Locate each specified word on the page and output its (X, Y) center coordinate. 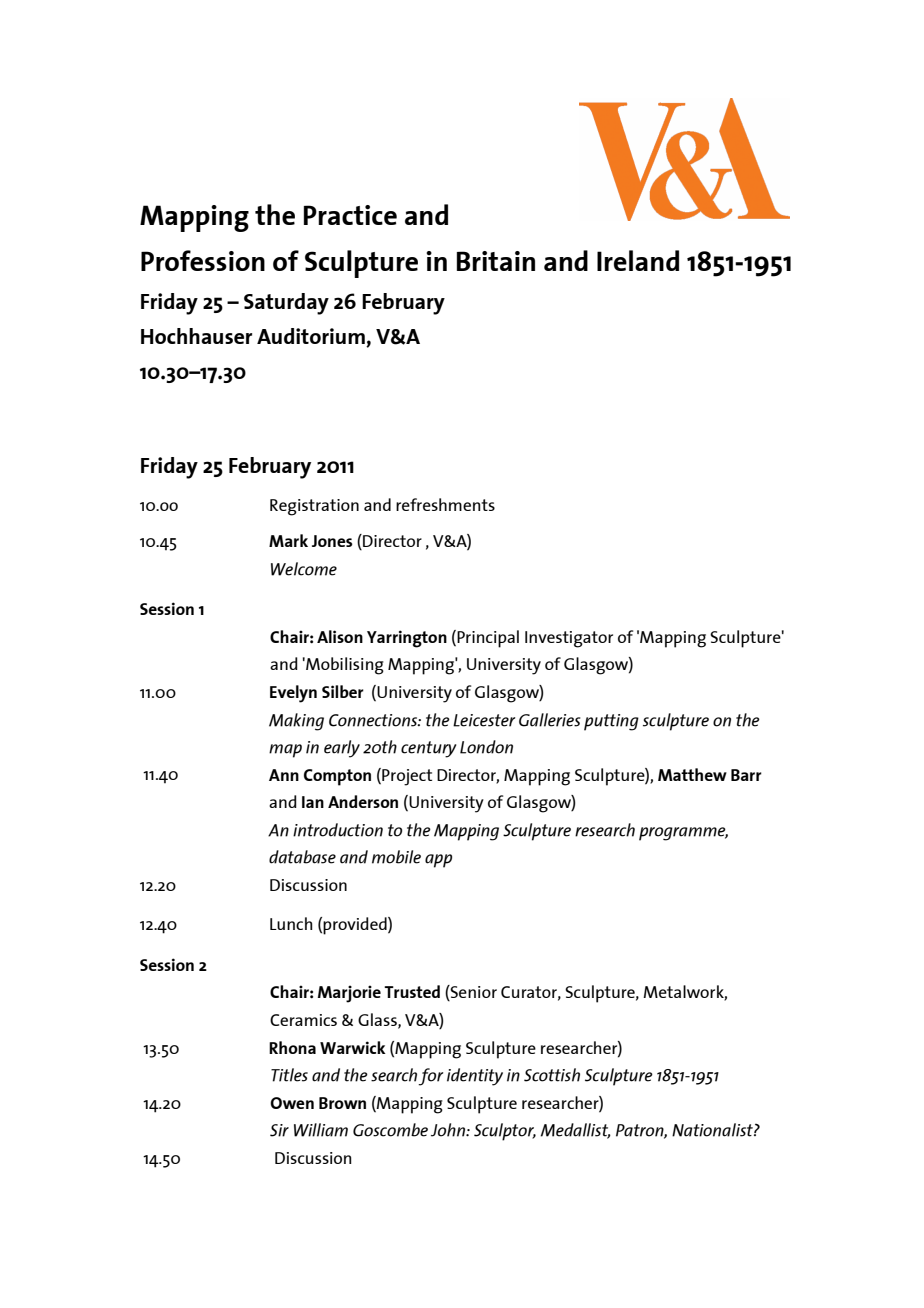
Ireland (638, 260)
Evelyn (293, 694)
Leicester (484, 720)
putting (611, 722)
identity (475, 1077)
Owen (292, 1103)
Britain (496, 261)
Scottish (552, 1075)
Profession (203, 260)
